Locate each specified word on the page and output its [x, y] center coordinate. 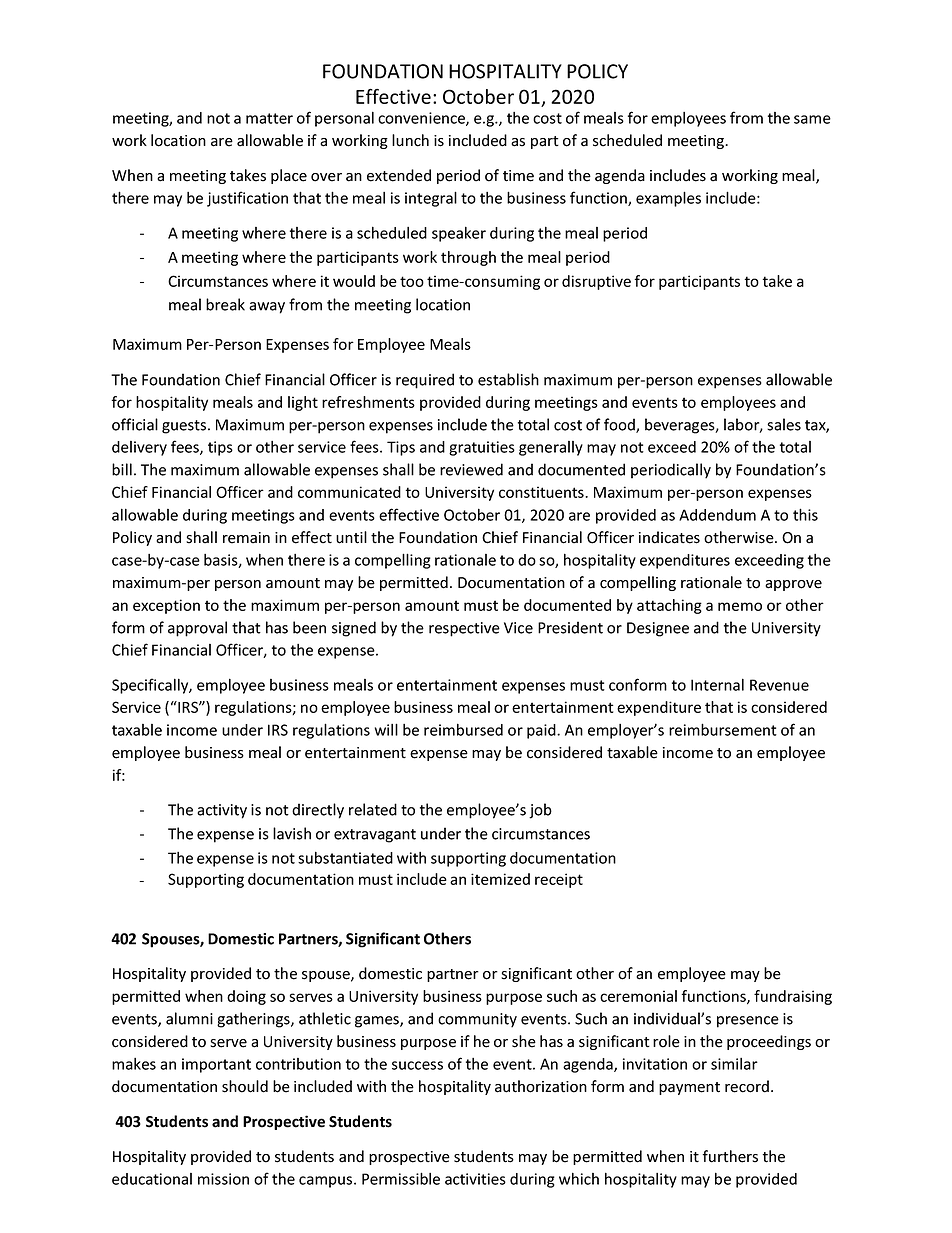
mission [223, 1179]
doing [246, 997]
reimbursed [463, 729]
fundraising [793, 997]
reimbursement [723, 729]
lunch [410, 140]
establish [508, 379]
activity [222, 811]
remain [246, 538]
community [477, 1020]
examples [668, 199]
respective [464, 629]
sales [784, 424]
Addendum [717, 515]
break [225, 304]
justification [247, 199]
